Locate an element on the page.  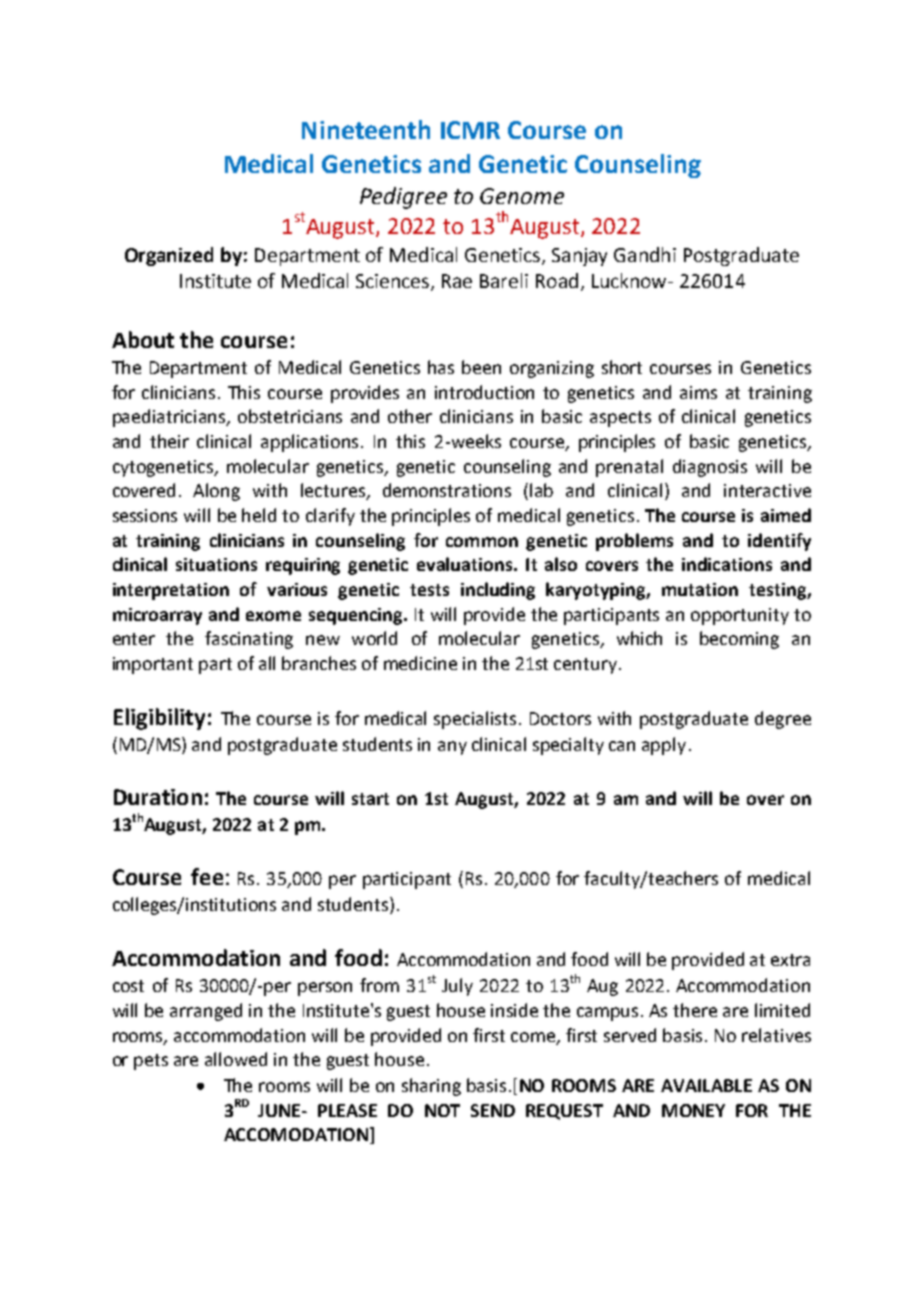
allowed is located at coordinates (236, 1059).
